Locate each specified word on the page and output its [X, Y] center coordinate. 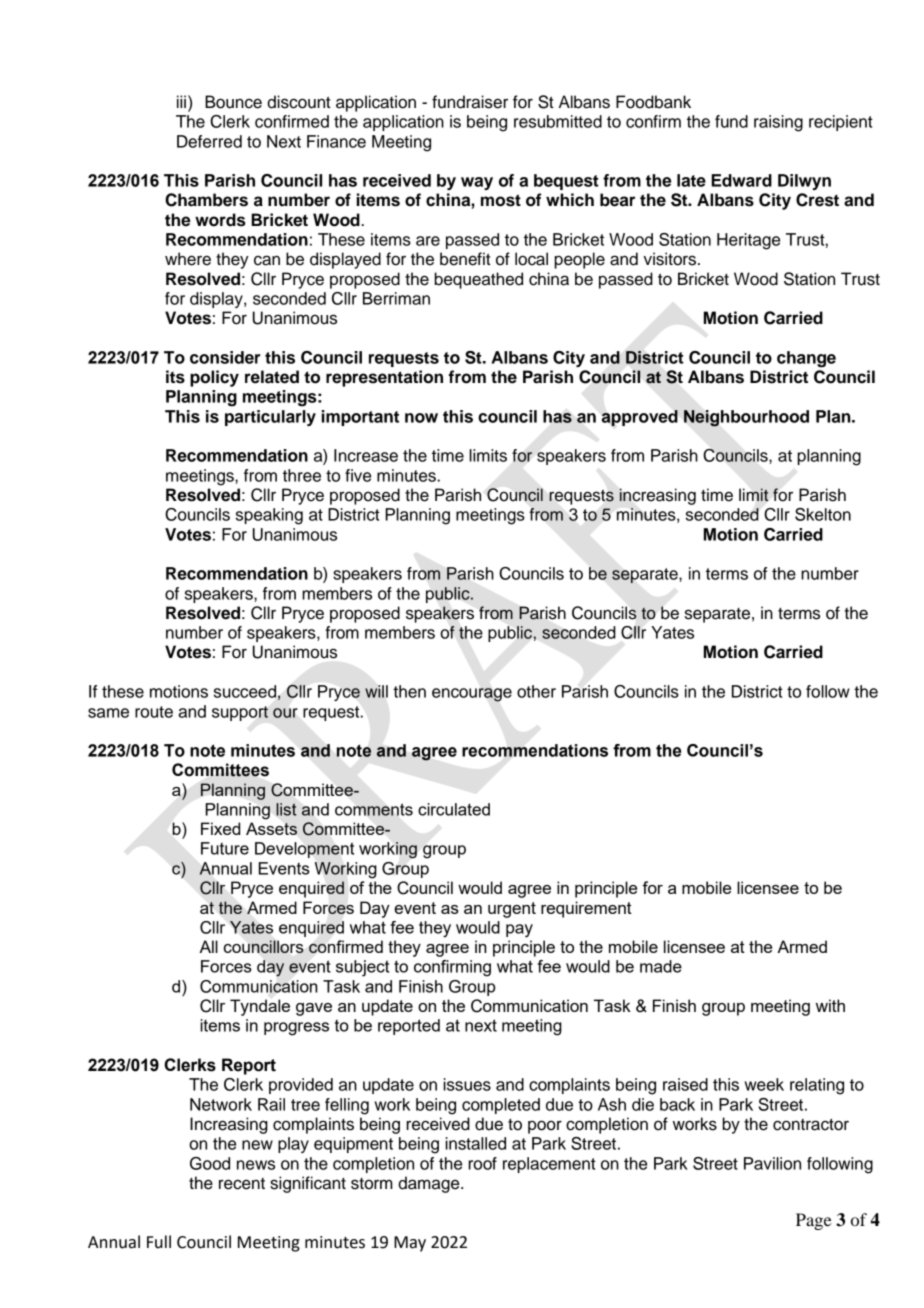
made [661, 966]
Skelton [823, 514]
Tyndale [260, 1007]
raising [778, 123]
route [154, 712]
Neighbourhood [746, 418]
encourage [472, 695]
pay [519, 931]
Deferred [209, 141]
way [477, 183]
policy [214, 378]
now [421, 418]
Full [159, 1242]
